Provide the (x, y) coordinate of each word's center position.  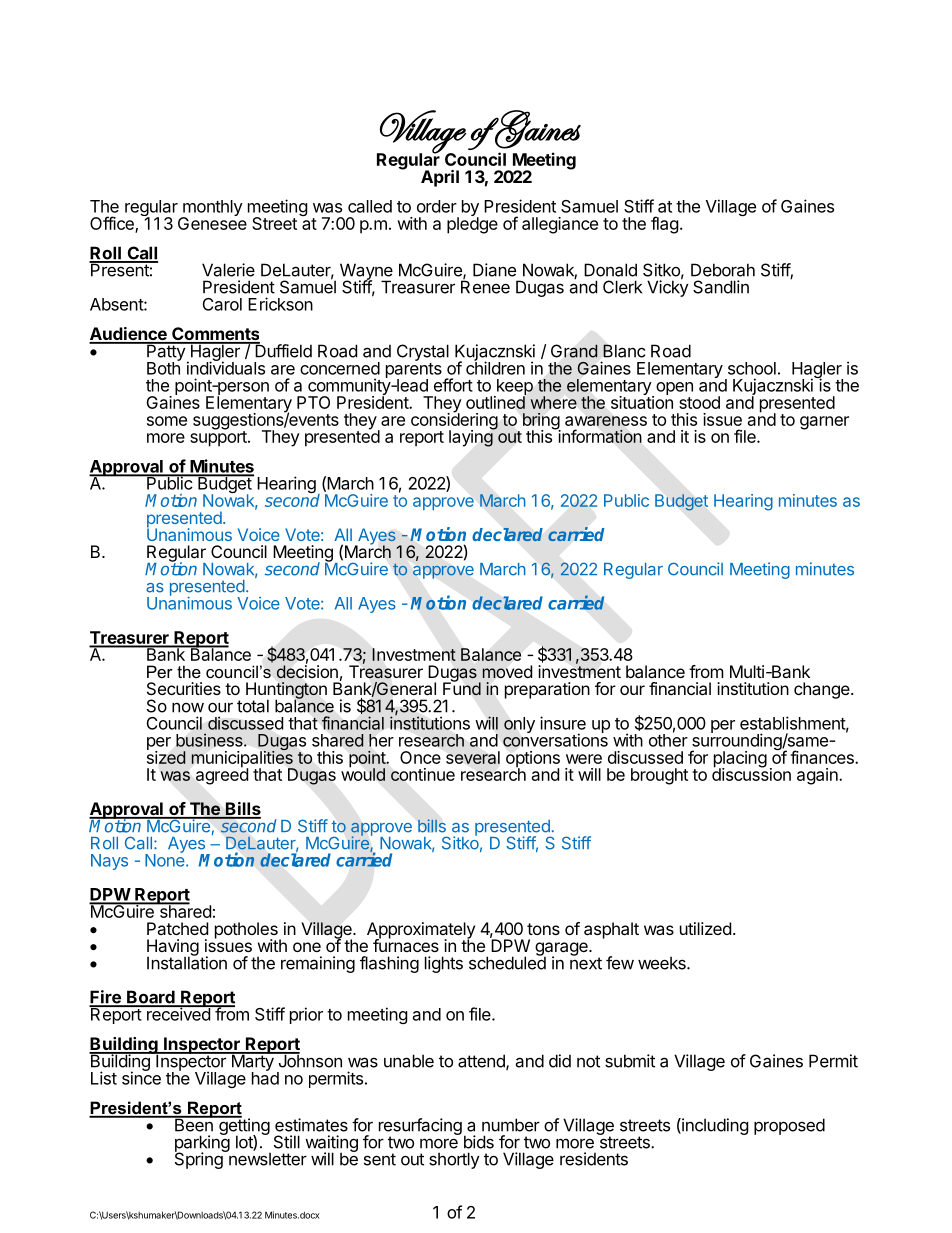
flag (665, 225)
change (823, 690)
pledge (472, 224)
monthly (212, 209)
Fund (462, 688)
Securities (184, 688)
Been (193, 1124)
